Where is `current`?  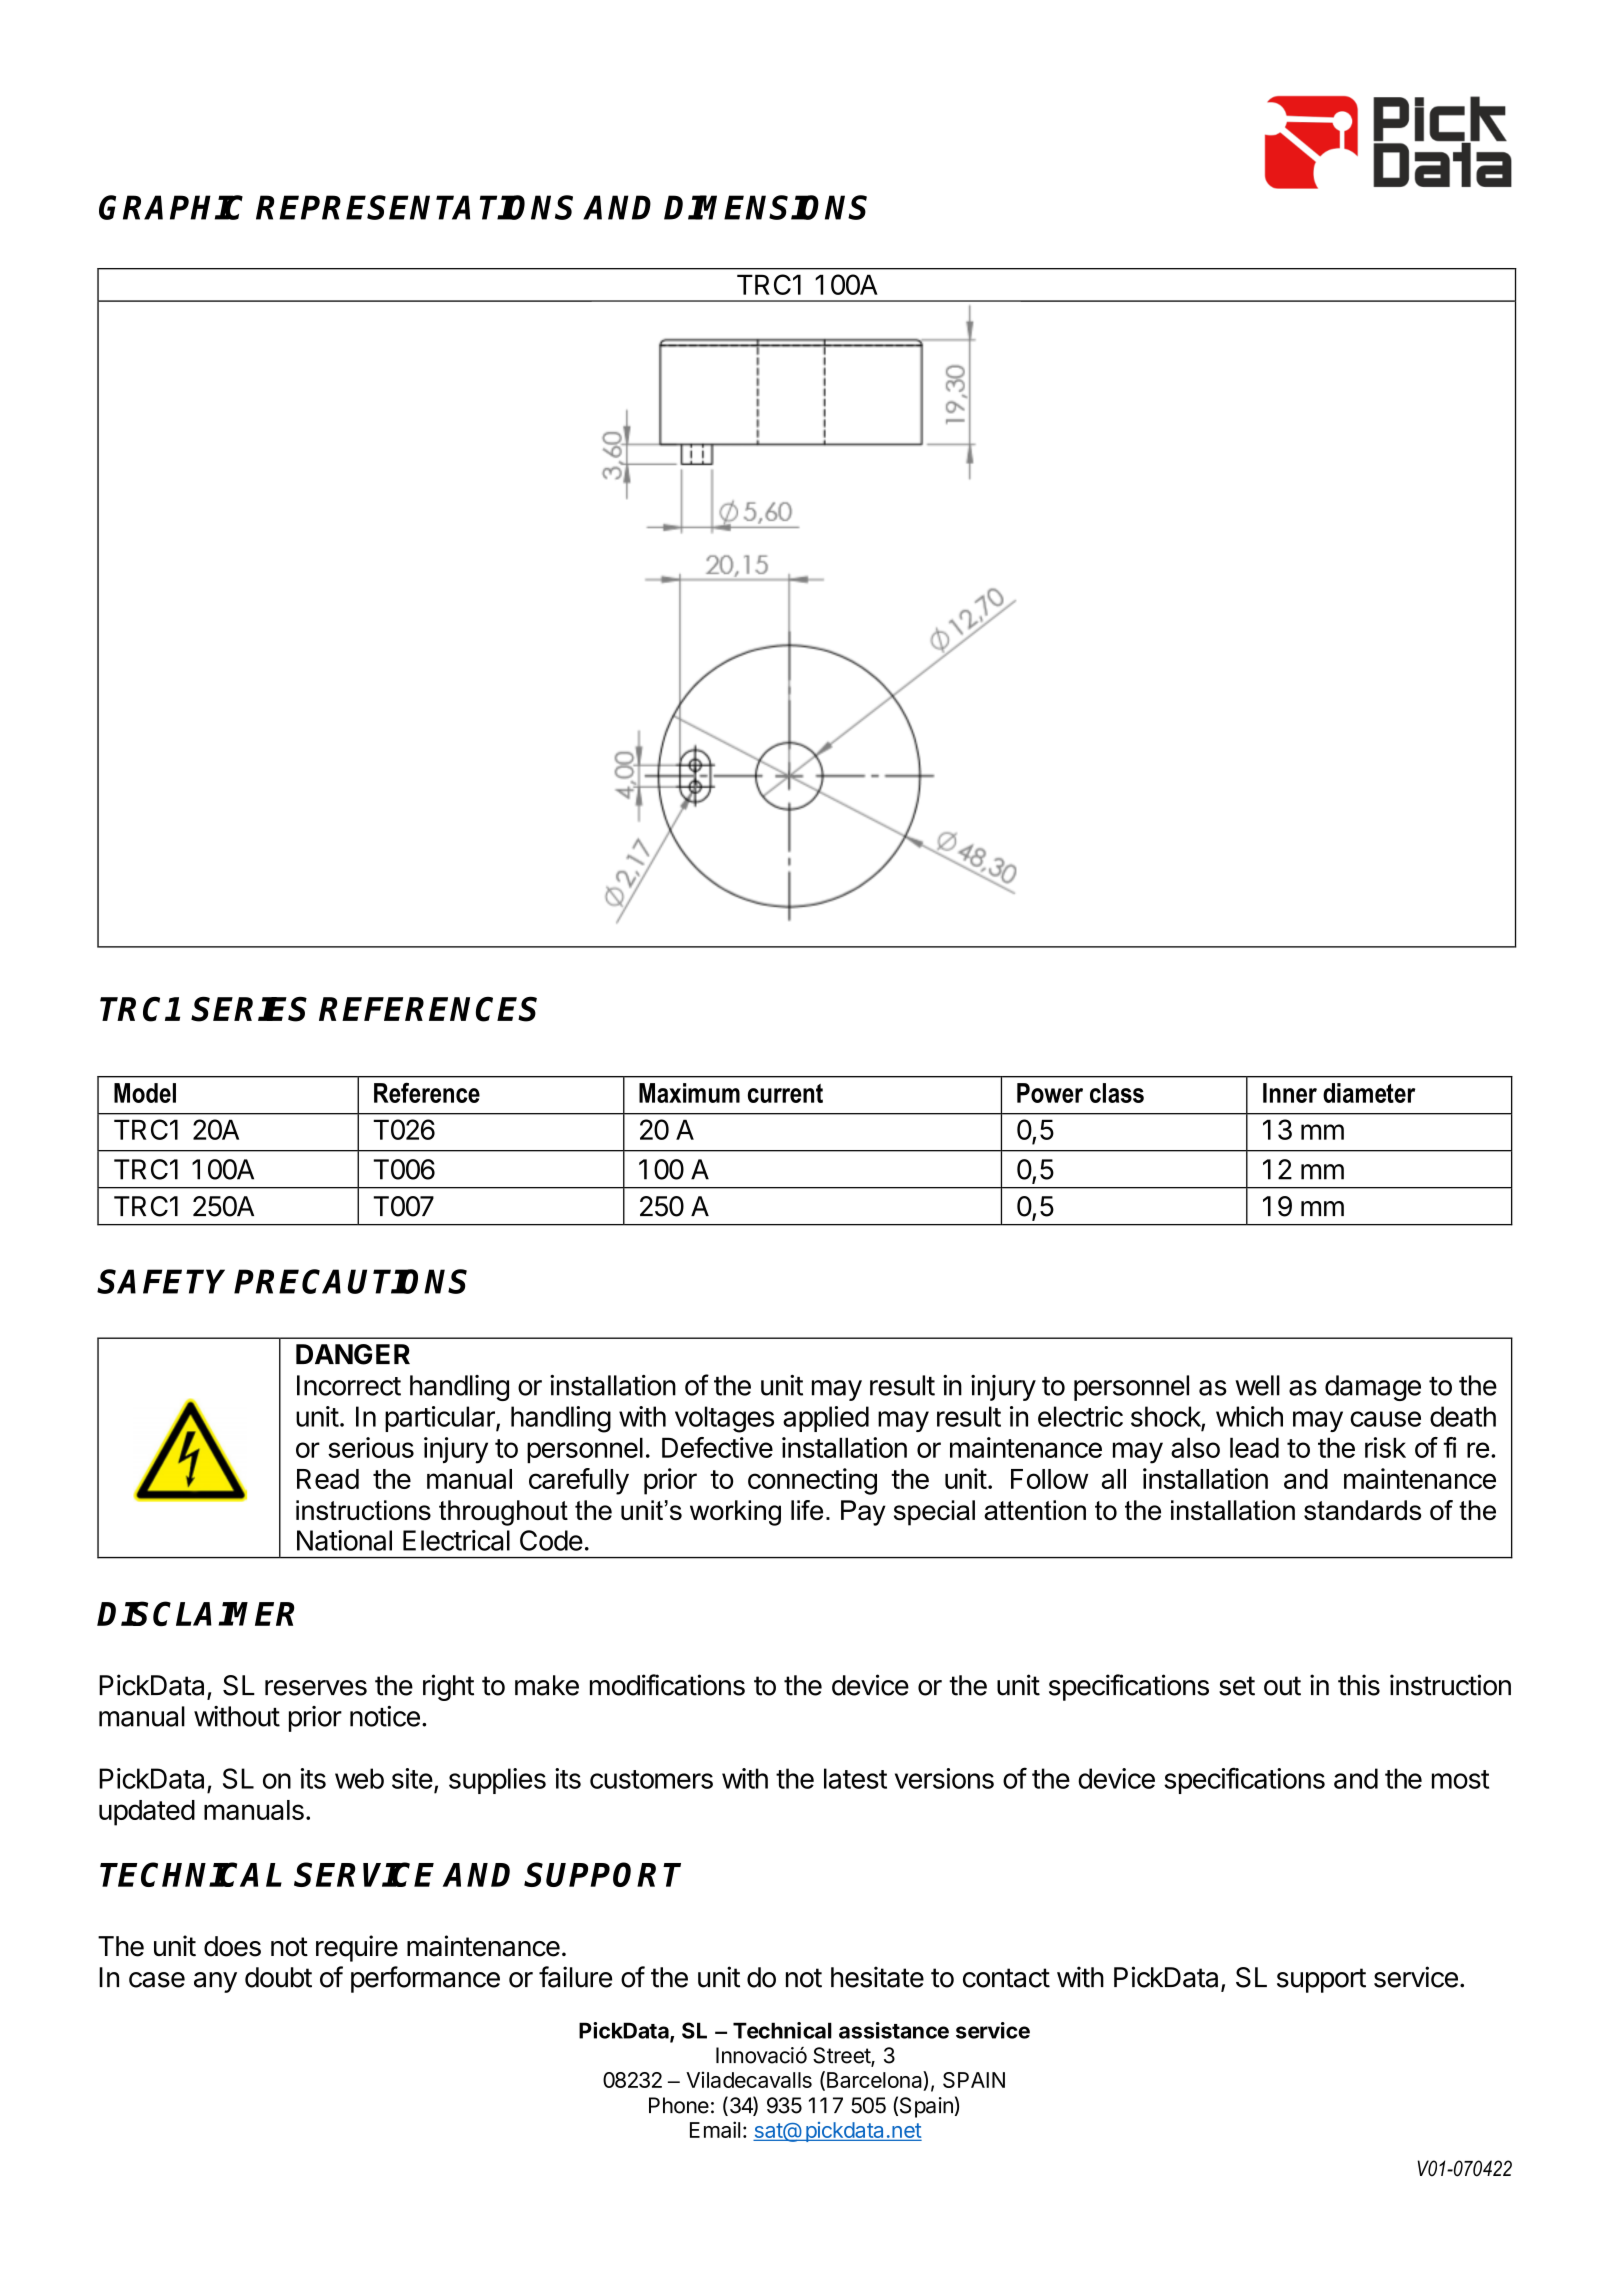 current is located at coordinates (785, 1093).
